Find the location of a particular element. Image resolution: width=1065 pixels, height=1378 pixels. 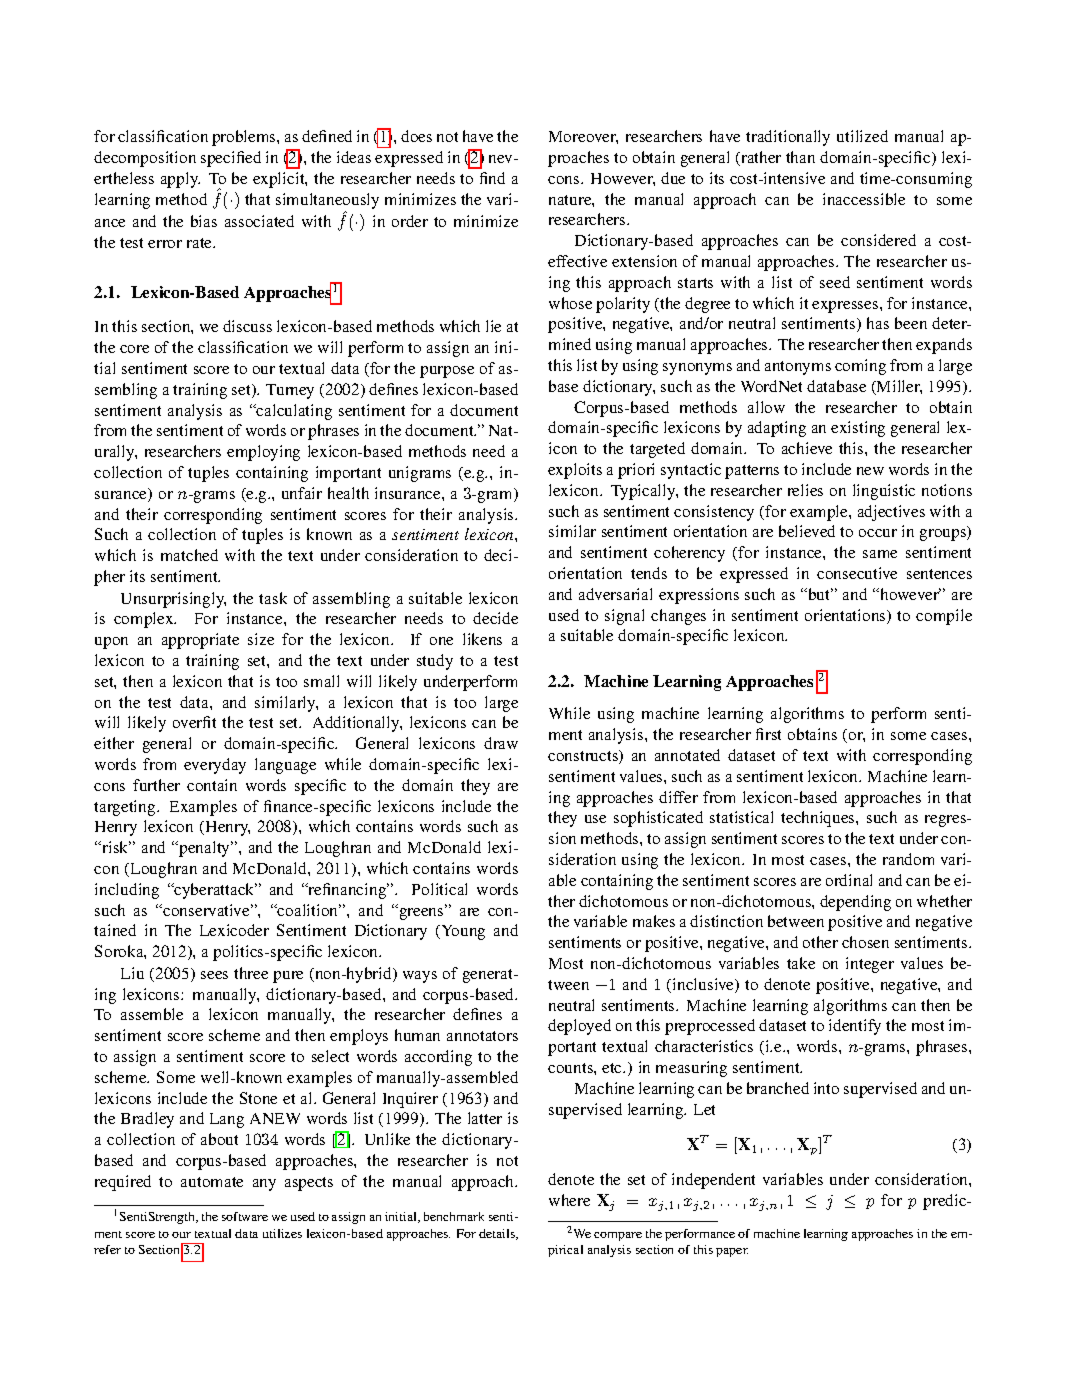

Political is located at coordinates (439, 889).
